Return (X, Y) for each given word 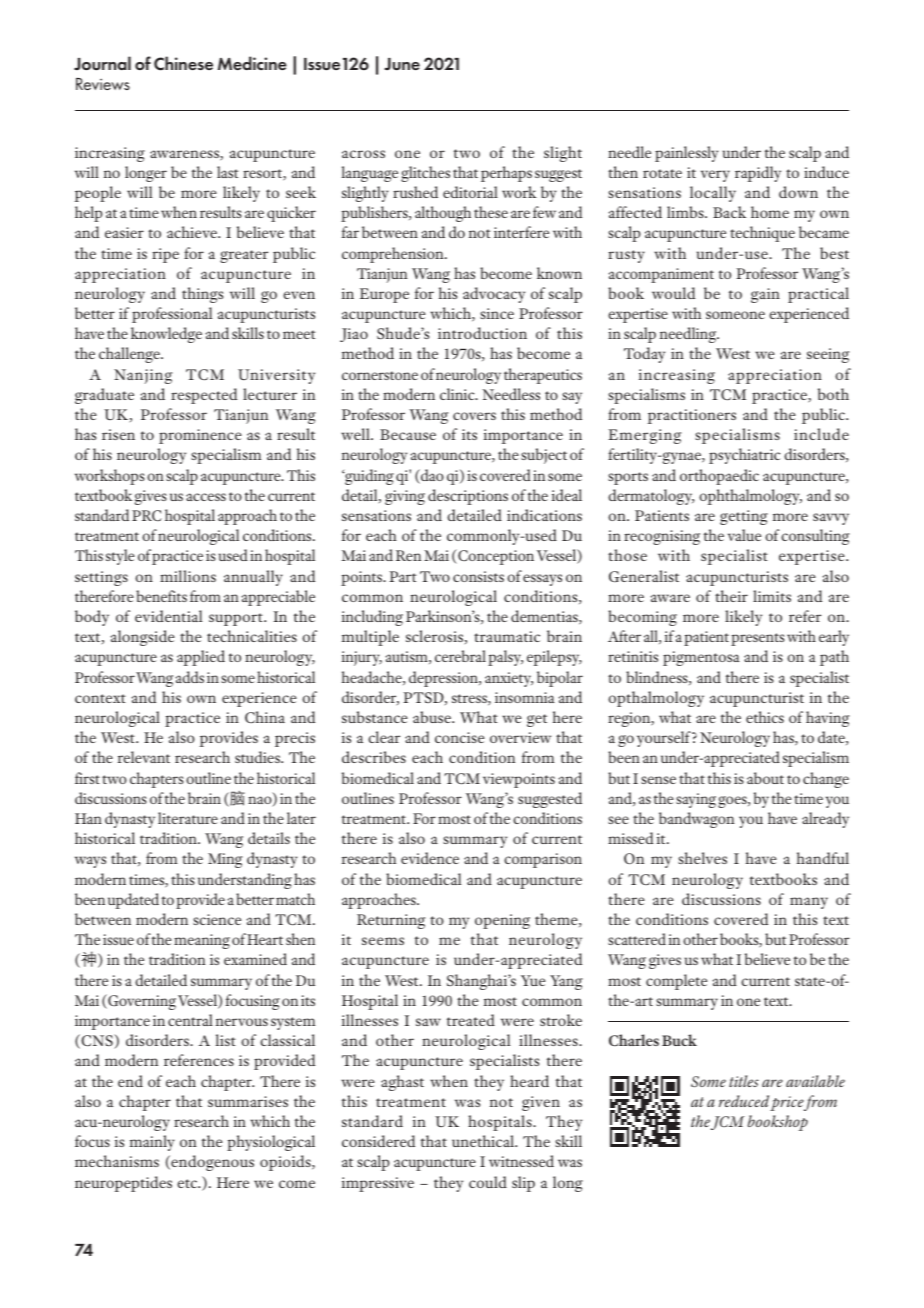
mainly (152, 1143)
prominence (200, 436)
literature (188, 818)
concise (459, 737)
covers (474, 416)
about (765, 778)
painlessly (687, 154)
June (402, 64)
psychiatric (744, 456)
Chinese (183, 63)
